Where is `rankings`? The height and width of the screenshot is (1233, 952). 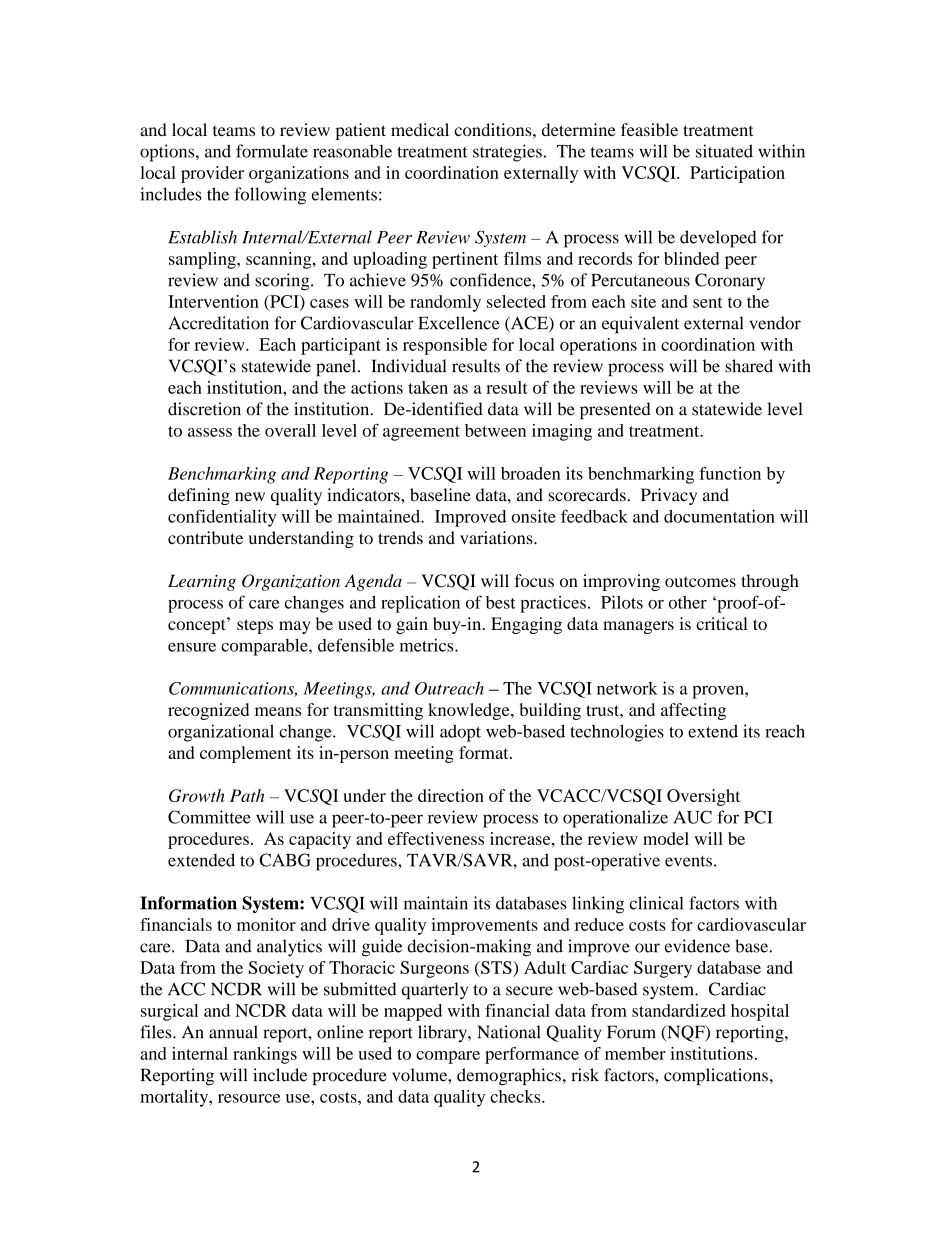
rankings is located at coordinates (265, 1055).
